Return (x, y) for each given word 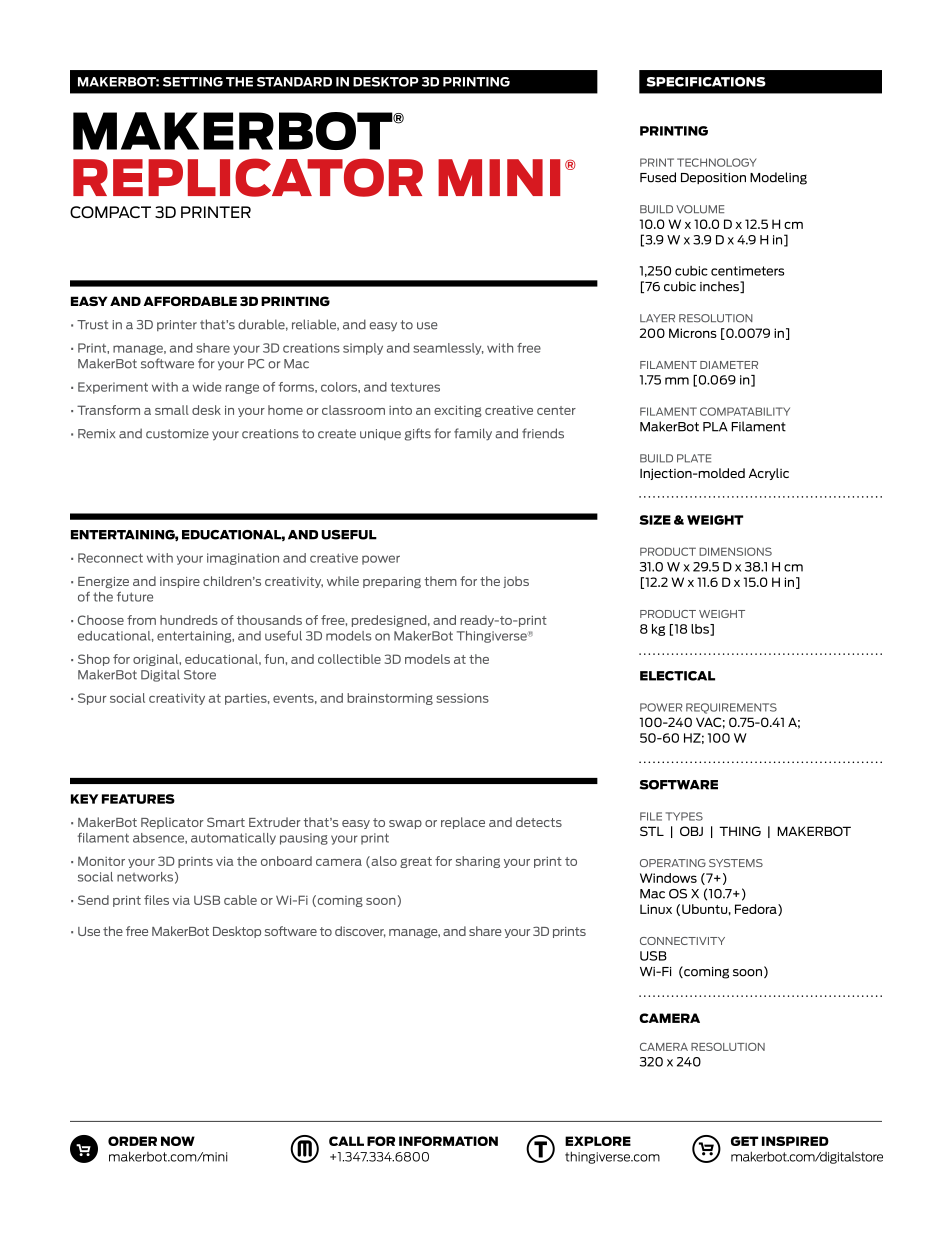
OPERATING (673, 863)
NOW (178, 1141)
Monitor (101, 861)
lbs (701, 630)
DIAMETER (729, 365)
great (416, 862)
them (440, 581)
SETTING (193, 82)
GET (744, 1141)
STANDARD (294, 82)
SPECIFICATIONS (706, 82)
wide (207, 387)
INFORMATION (448, 1141)
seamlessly (448, 349)
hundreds (189, 620)
